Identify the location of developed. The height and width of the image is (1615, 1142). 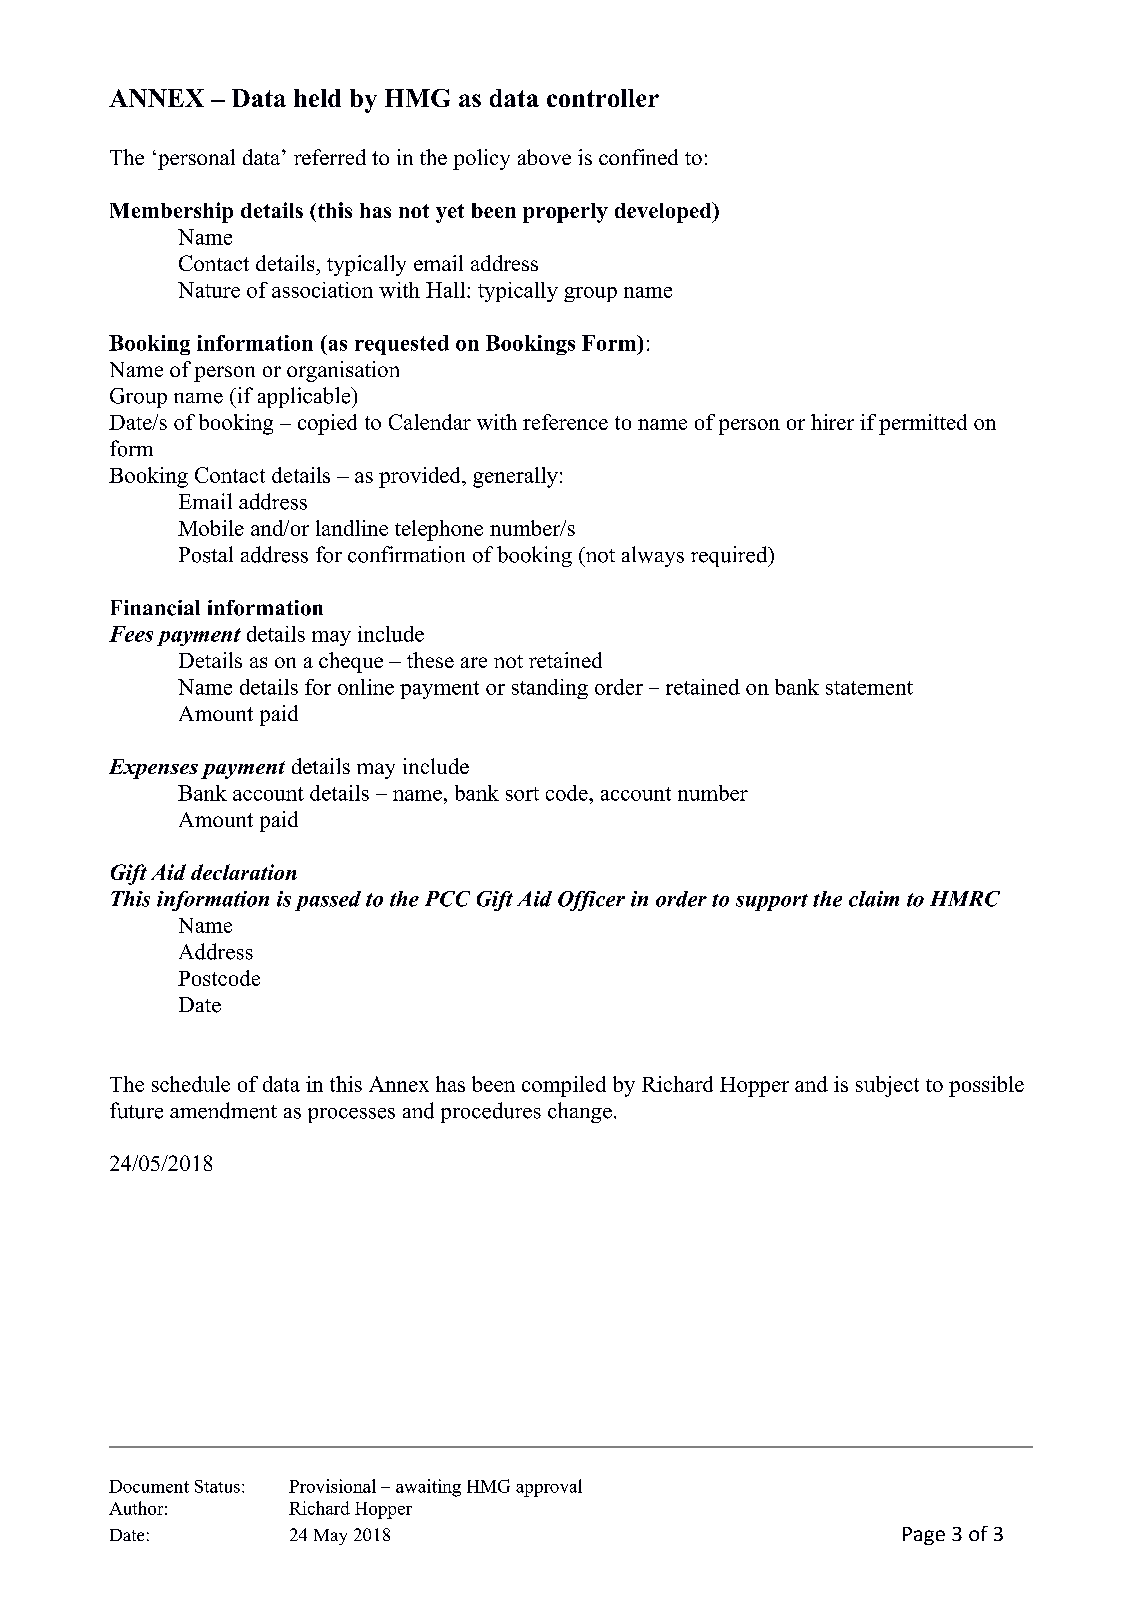
(664, 212).
